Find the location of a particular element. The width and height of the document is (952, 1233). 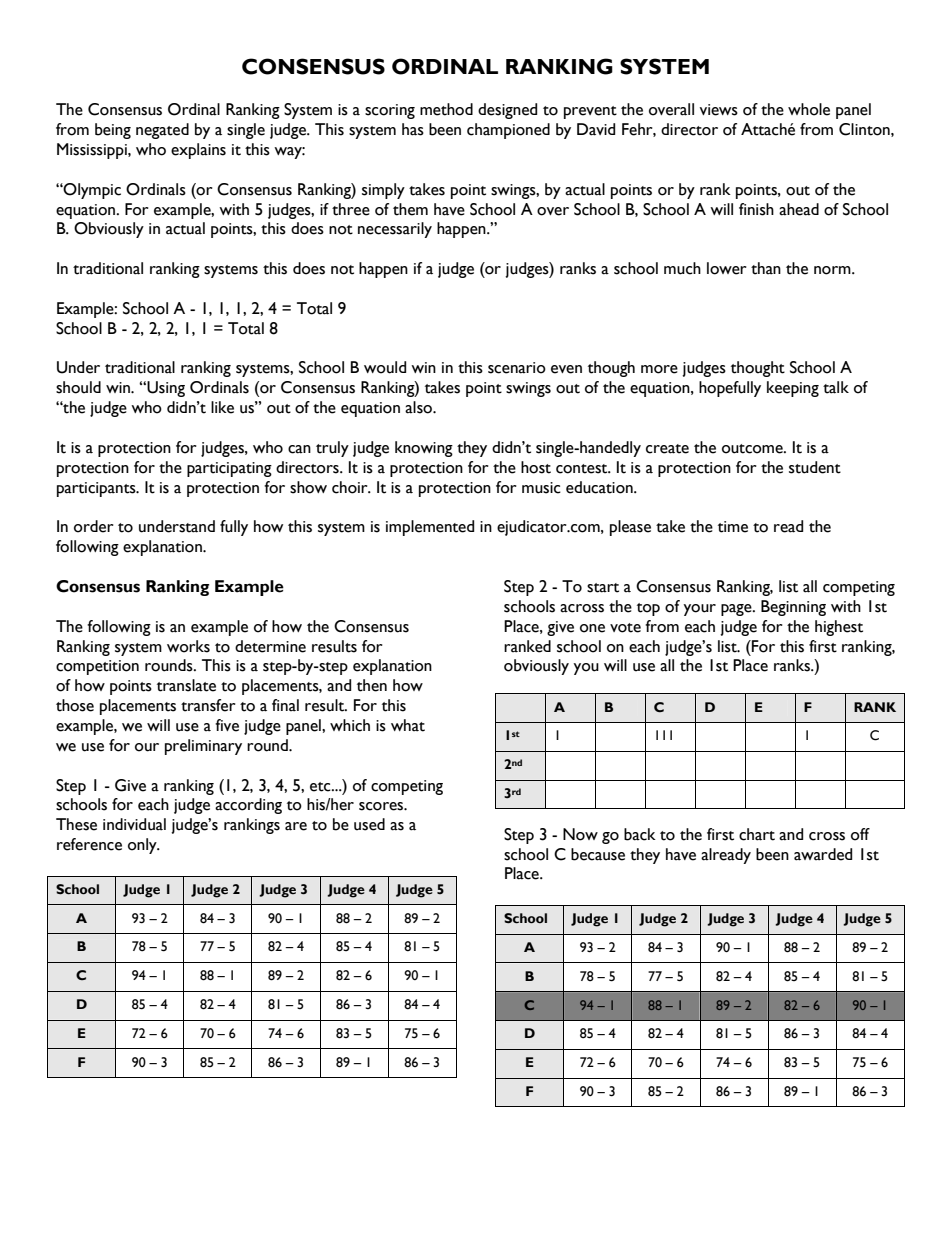

scenario is located at coordinates (517, 368).
